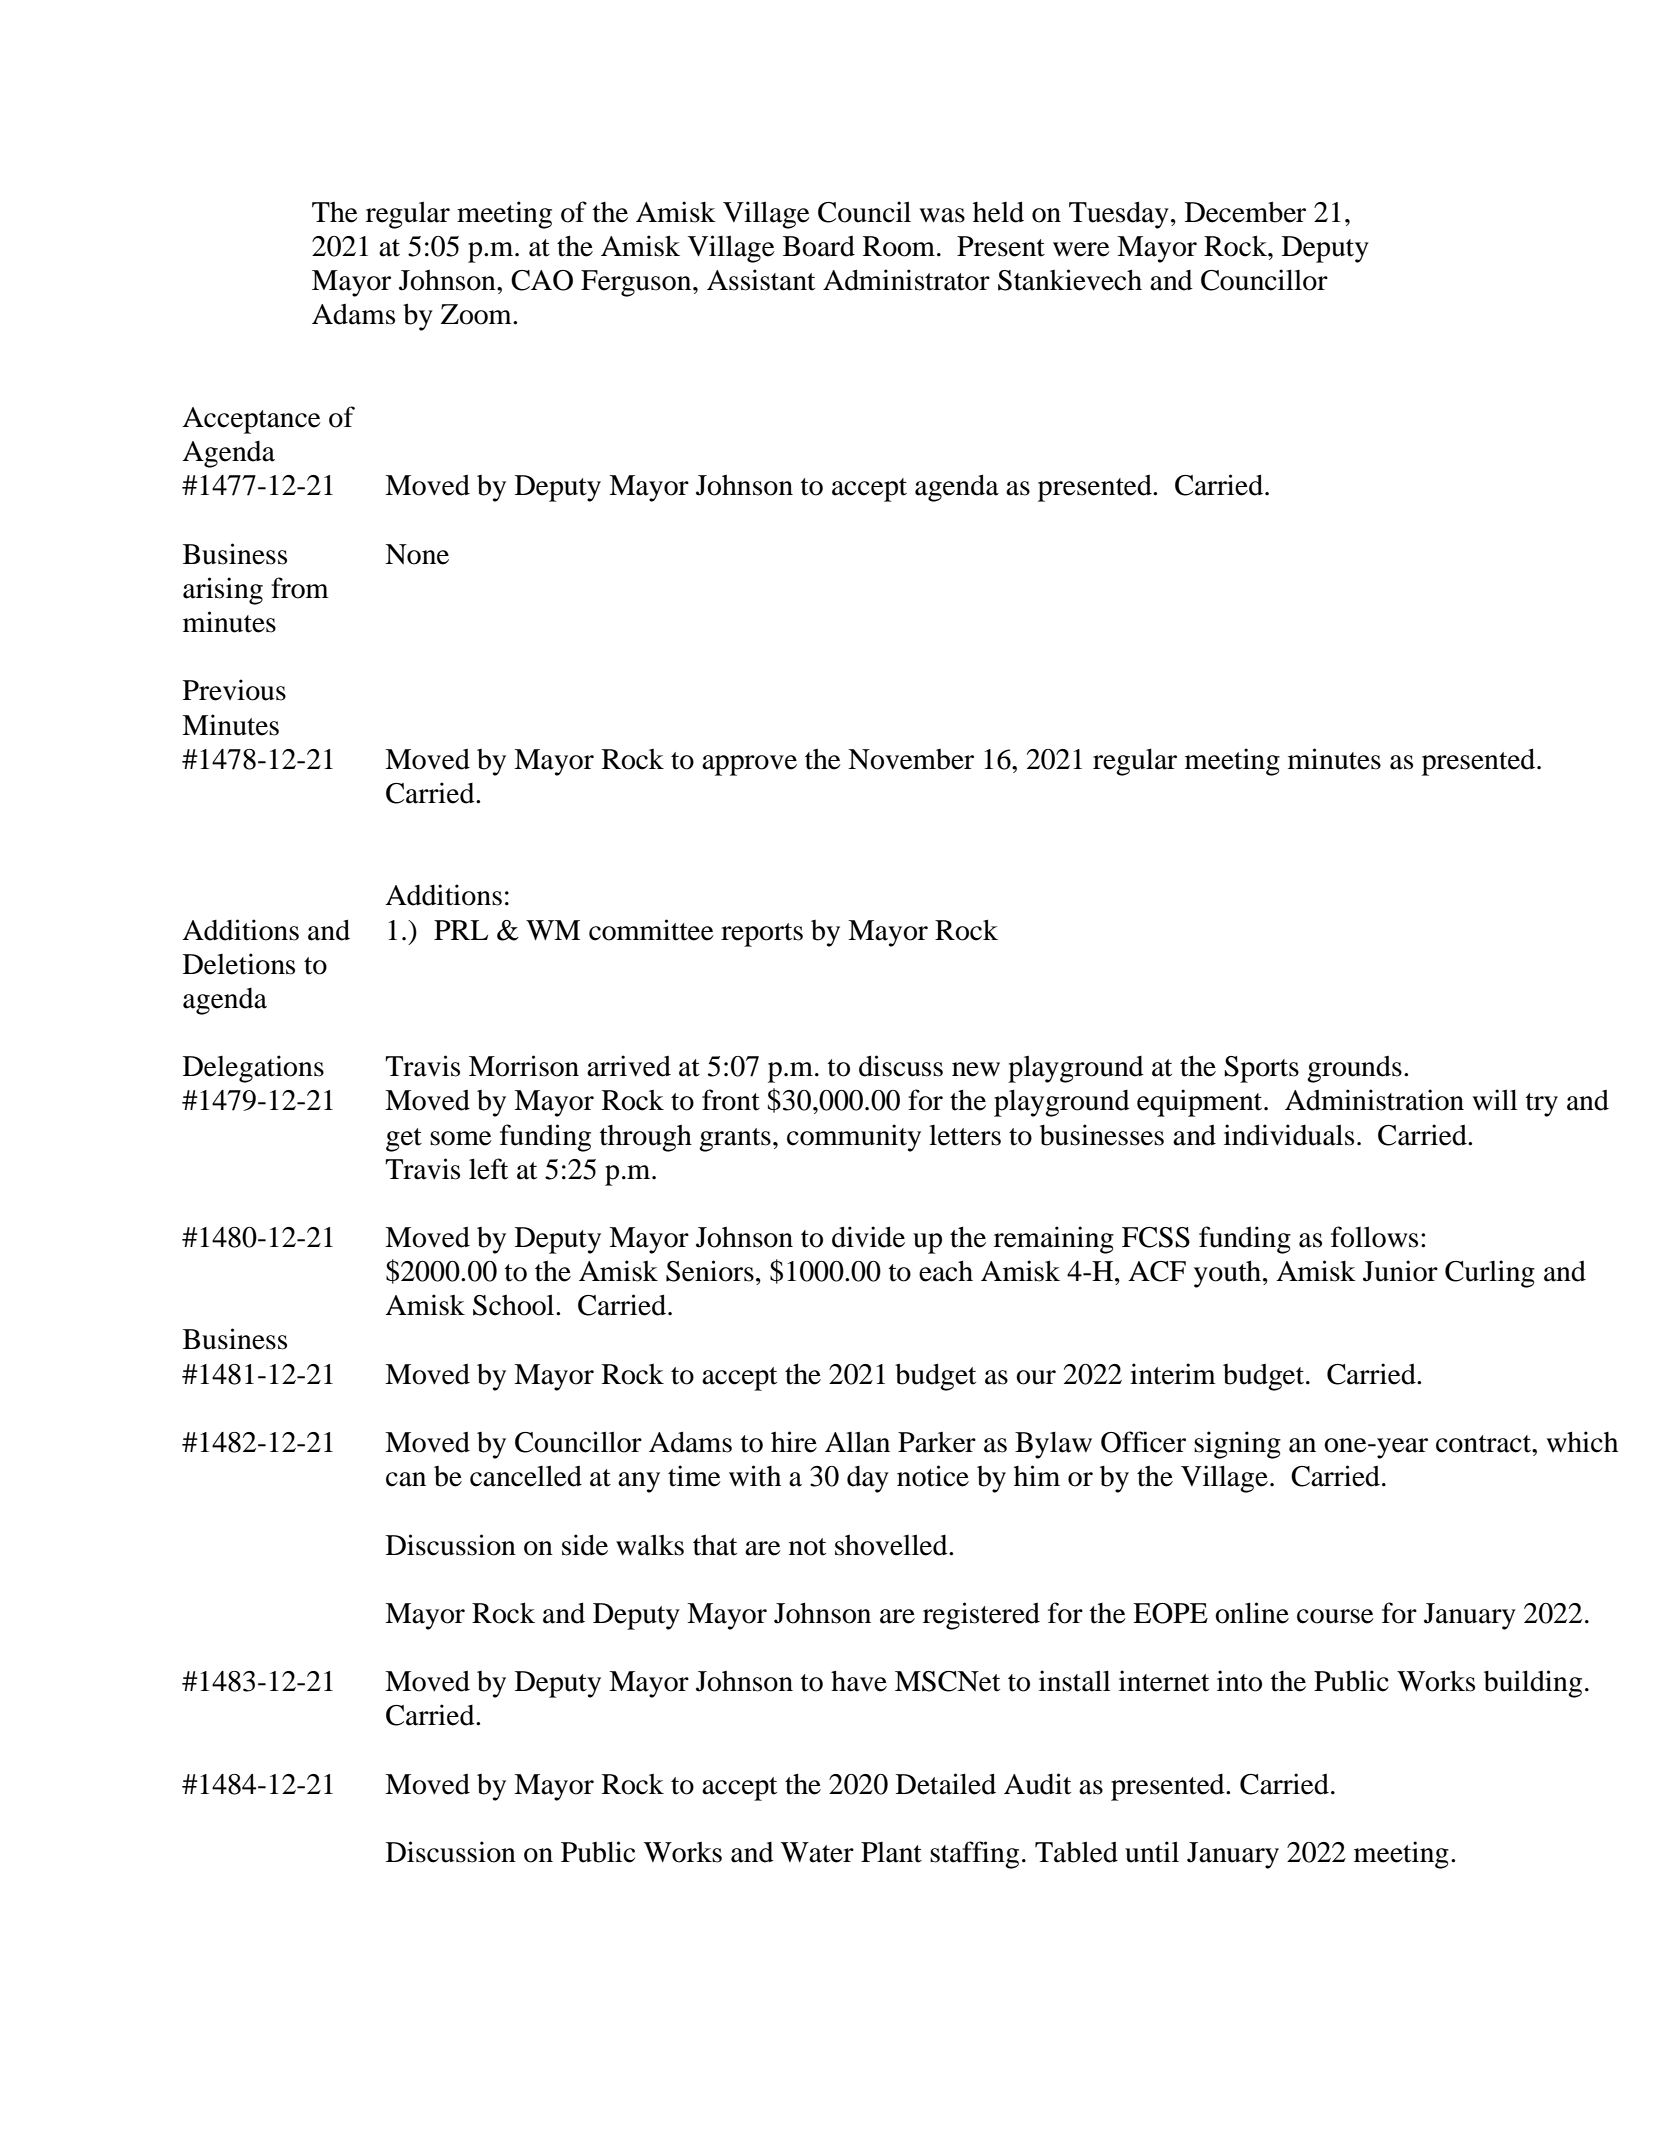 This screenshot has height=2139, width=1653. Describe the element at coordinates (976, 1069) in the screenshot. I see `new` at that location.
